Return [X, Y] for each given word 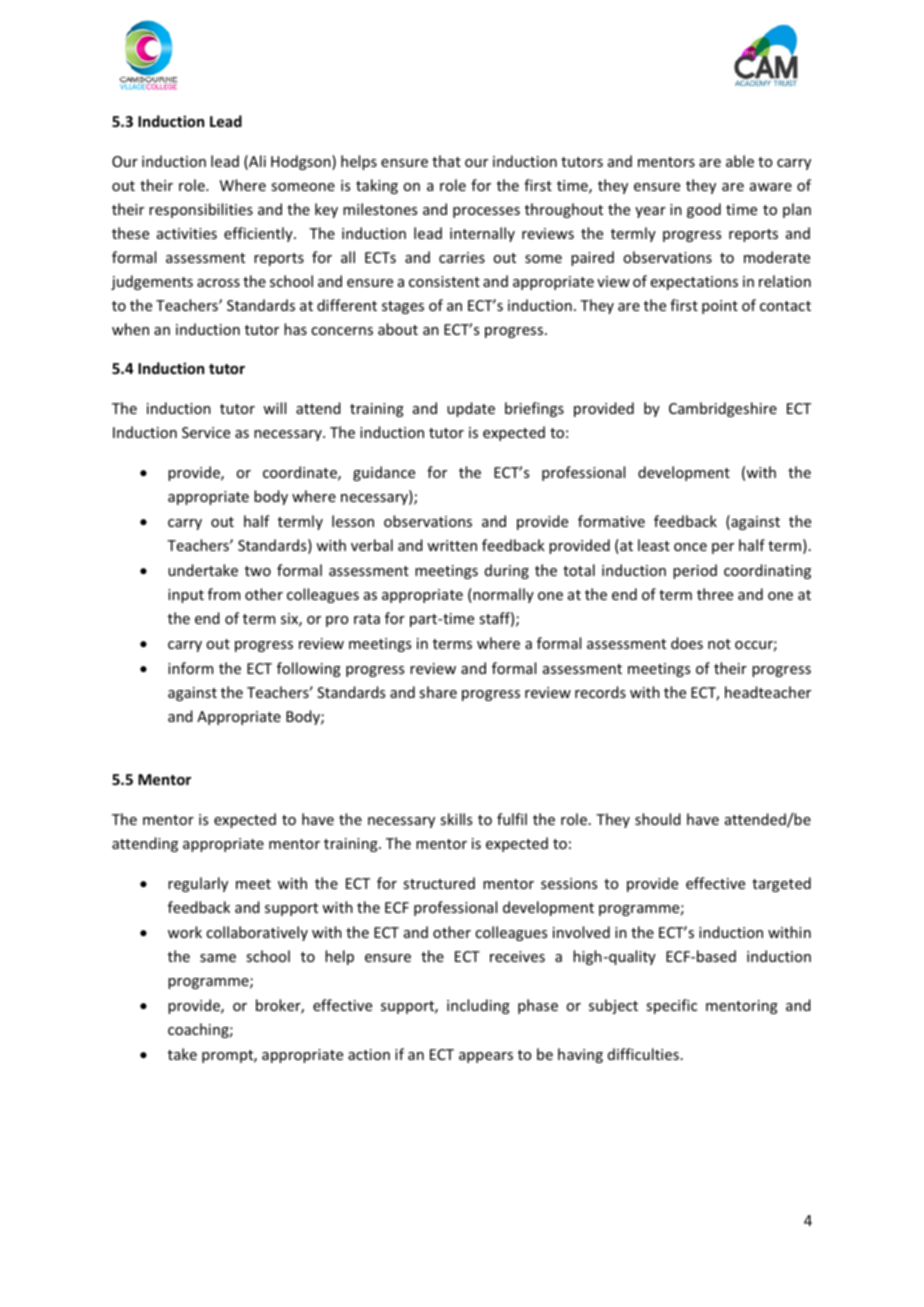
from [224, 594]
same [218, 958]
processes [486, 212]
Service [206, 432]
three [715, 594]
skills [456, 819]
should [658, 819]
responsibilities [201, 210]
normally [502, 595]
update [471, 409]
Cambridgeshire [723, 409]
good [704, 210]
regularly [198, 884]
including [478, 1006]
